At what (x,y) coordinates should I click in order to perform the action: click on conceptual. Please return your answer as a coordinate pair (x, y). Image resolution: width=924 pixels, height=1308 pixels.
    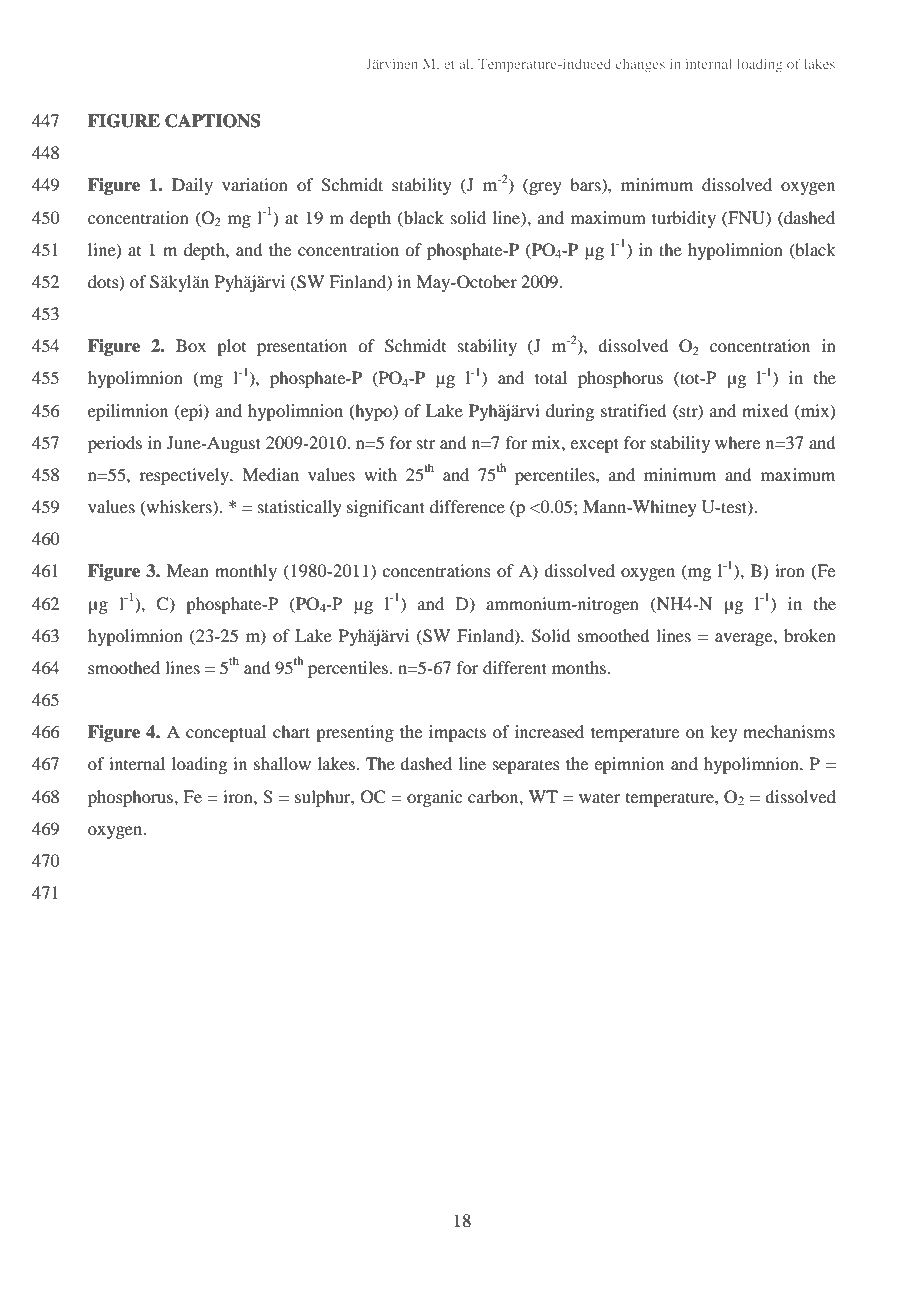
    Looking at the image, I should click on (226, 733).
